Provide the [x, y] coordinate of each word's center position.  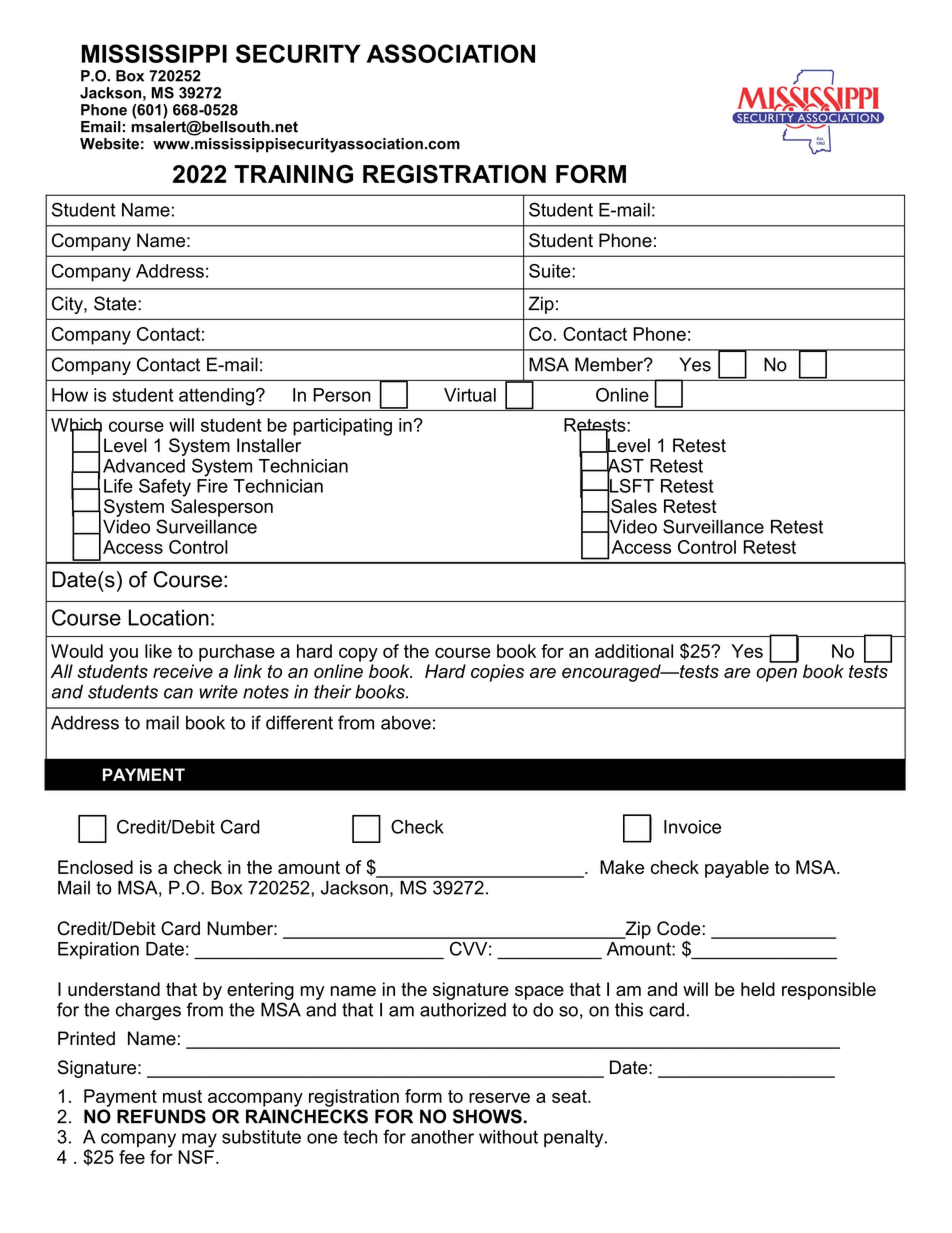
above [406, 723]
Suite [551, 271]
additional [634, 651]
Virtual [470, 395]
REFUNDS [161, 1116]
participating [342, 427]
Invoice [692, 827]
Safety [165, 488]
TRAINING [293, 174]
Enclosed [95, 867]
